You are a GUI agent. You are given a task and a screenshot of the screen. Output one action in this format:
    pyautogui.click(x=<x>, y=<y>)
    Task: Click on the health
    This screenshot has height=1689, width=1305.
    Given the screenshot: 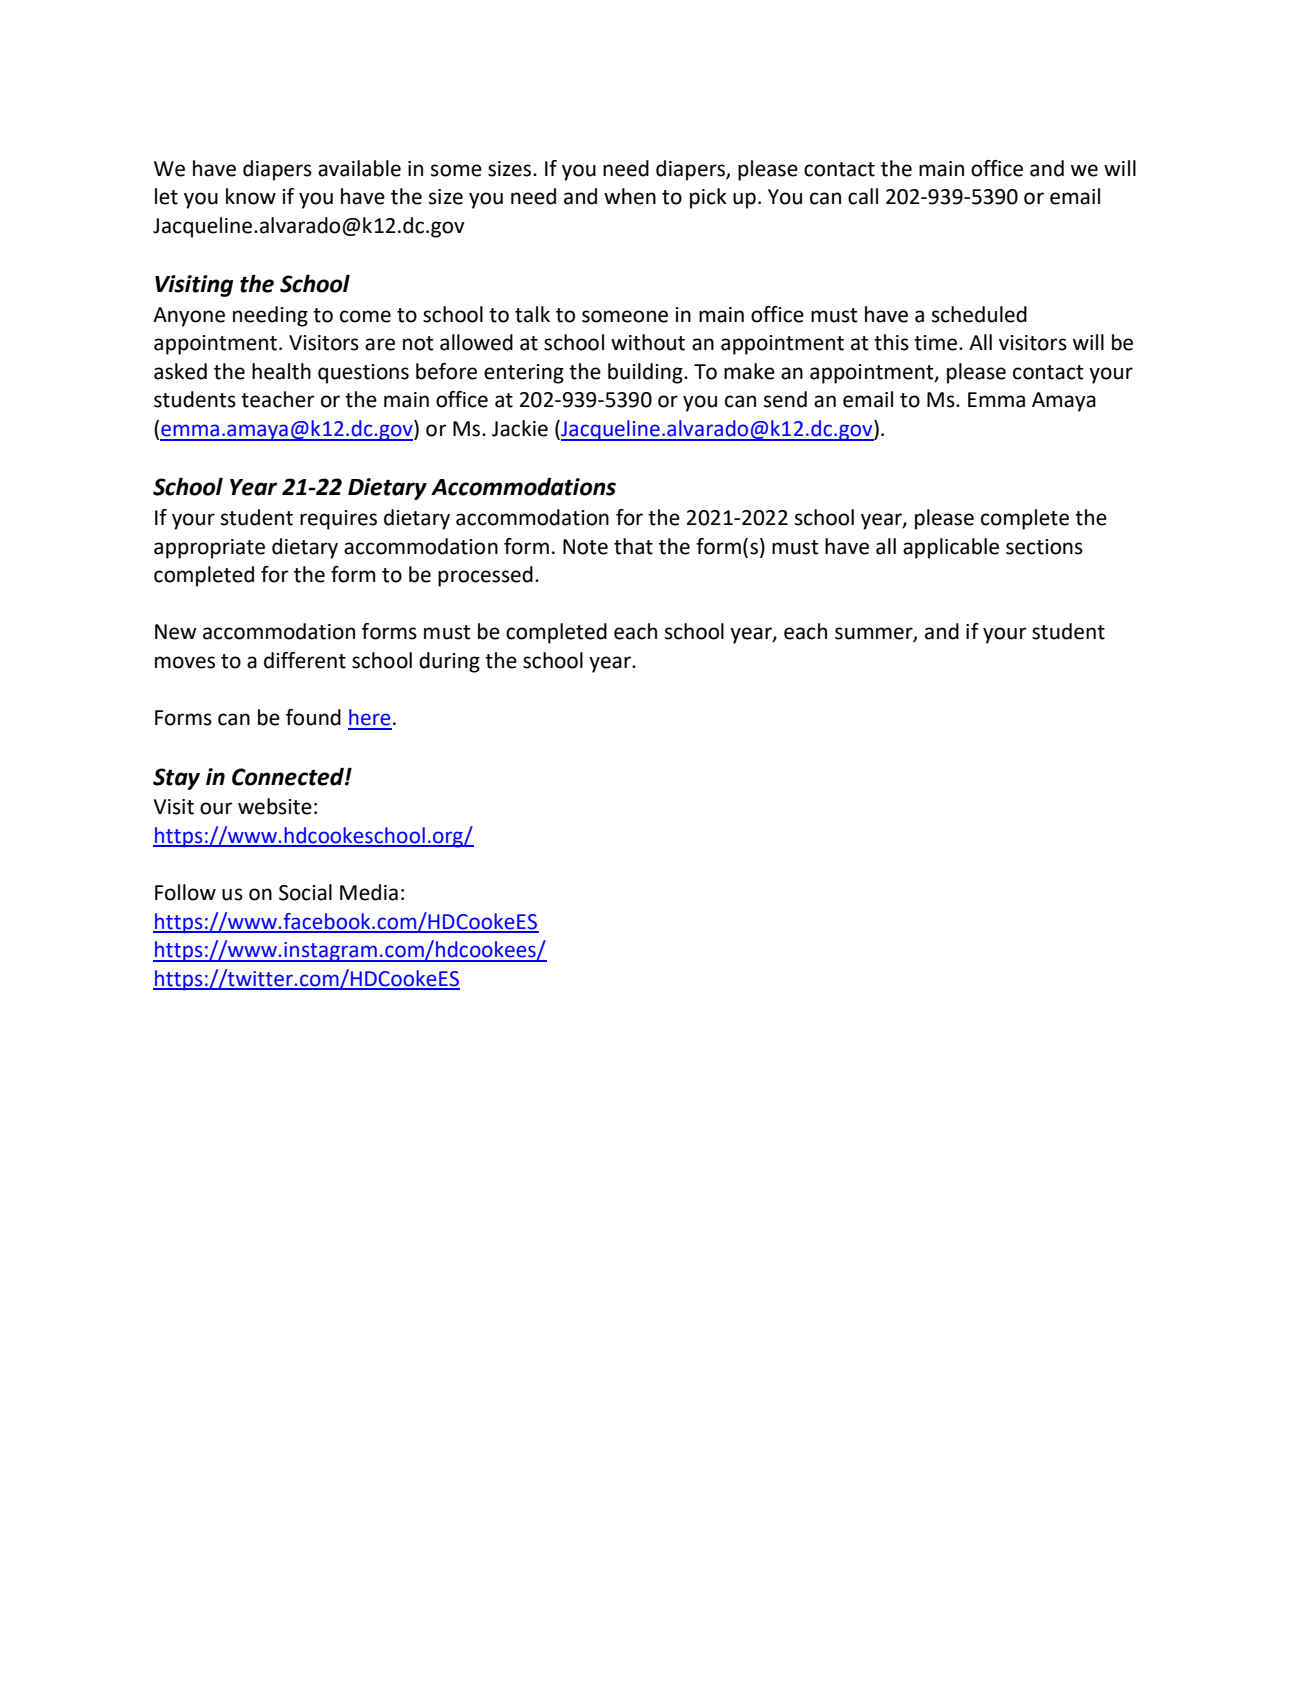 What is the action you would take?
    pyautogui.click(x=281, y=371)
